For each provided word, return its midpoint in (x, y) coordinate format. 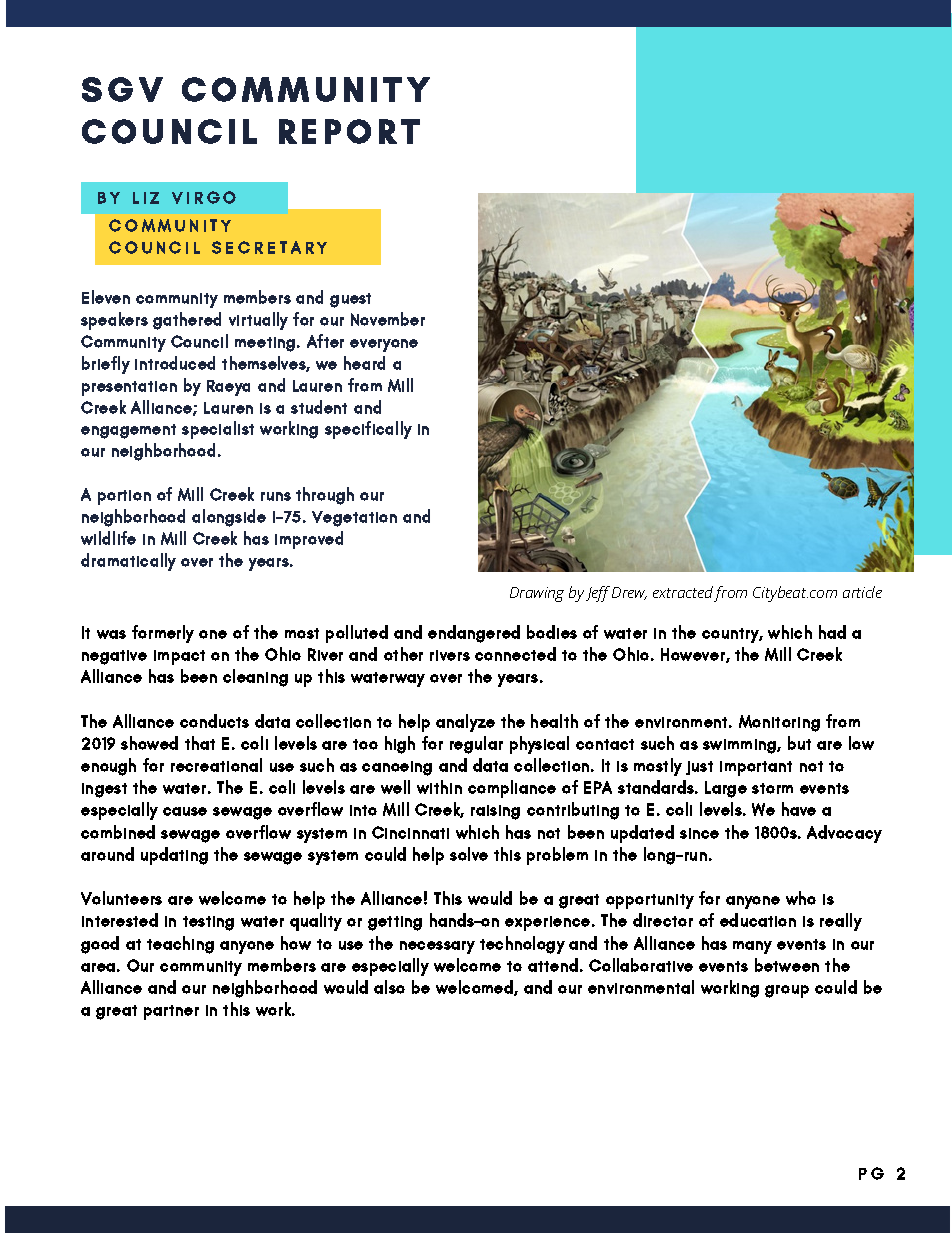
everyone (384, 345)
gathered (187, 321)
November (388, 319)
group (787, 991)
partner (171, 1012)
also (389, 987)
